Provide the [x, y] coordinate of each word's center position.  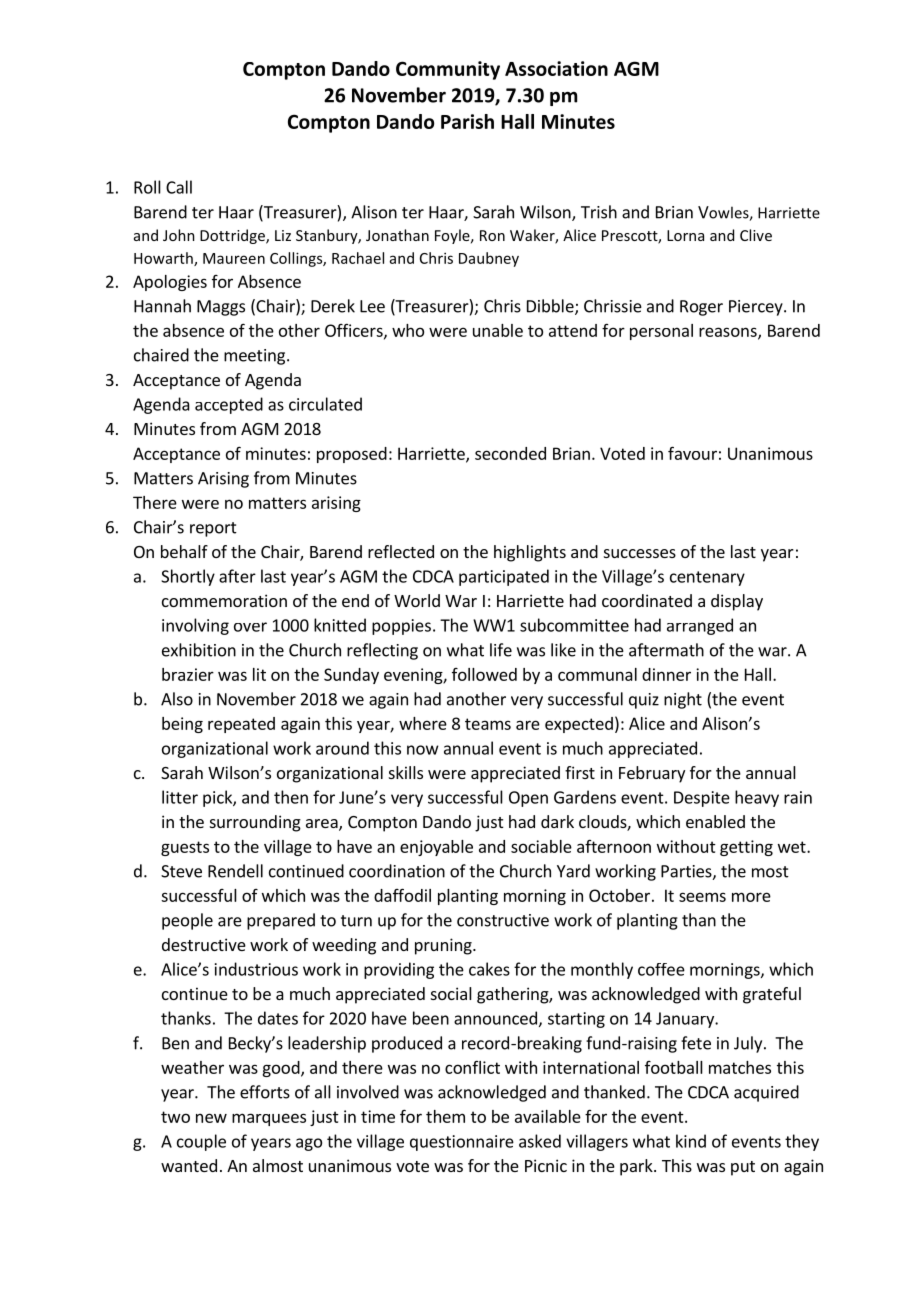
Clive [756, 235]
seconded [510, 453]
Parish [467, 121]
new [211, 1118]
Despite [702, 799]
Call [179, 187]
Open [528, 799]
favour [692, 453]
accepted [229, 405]
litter [180, 797]
